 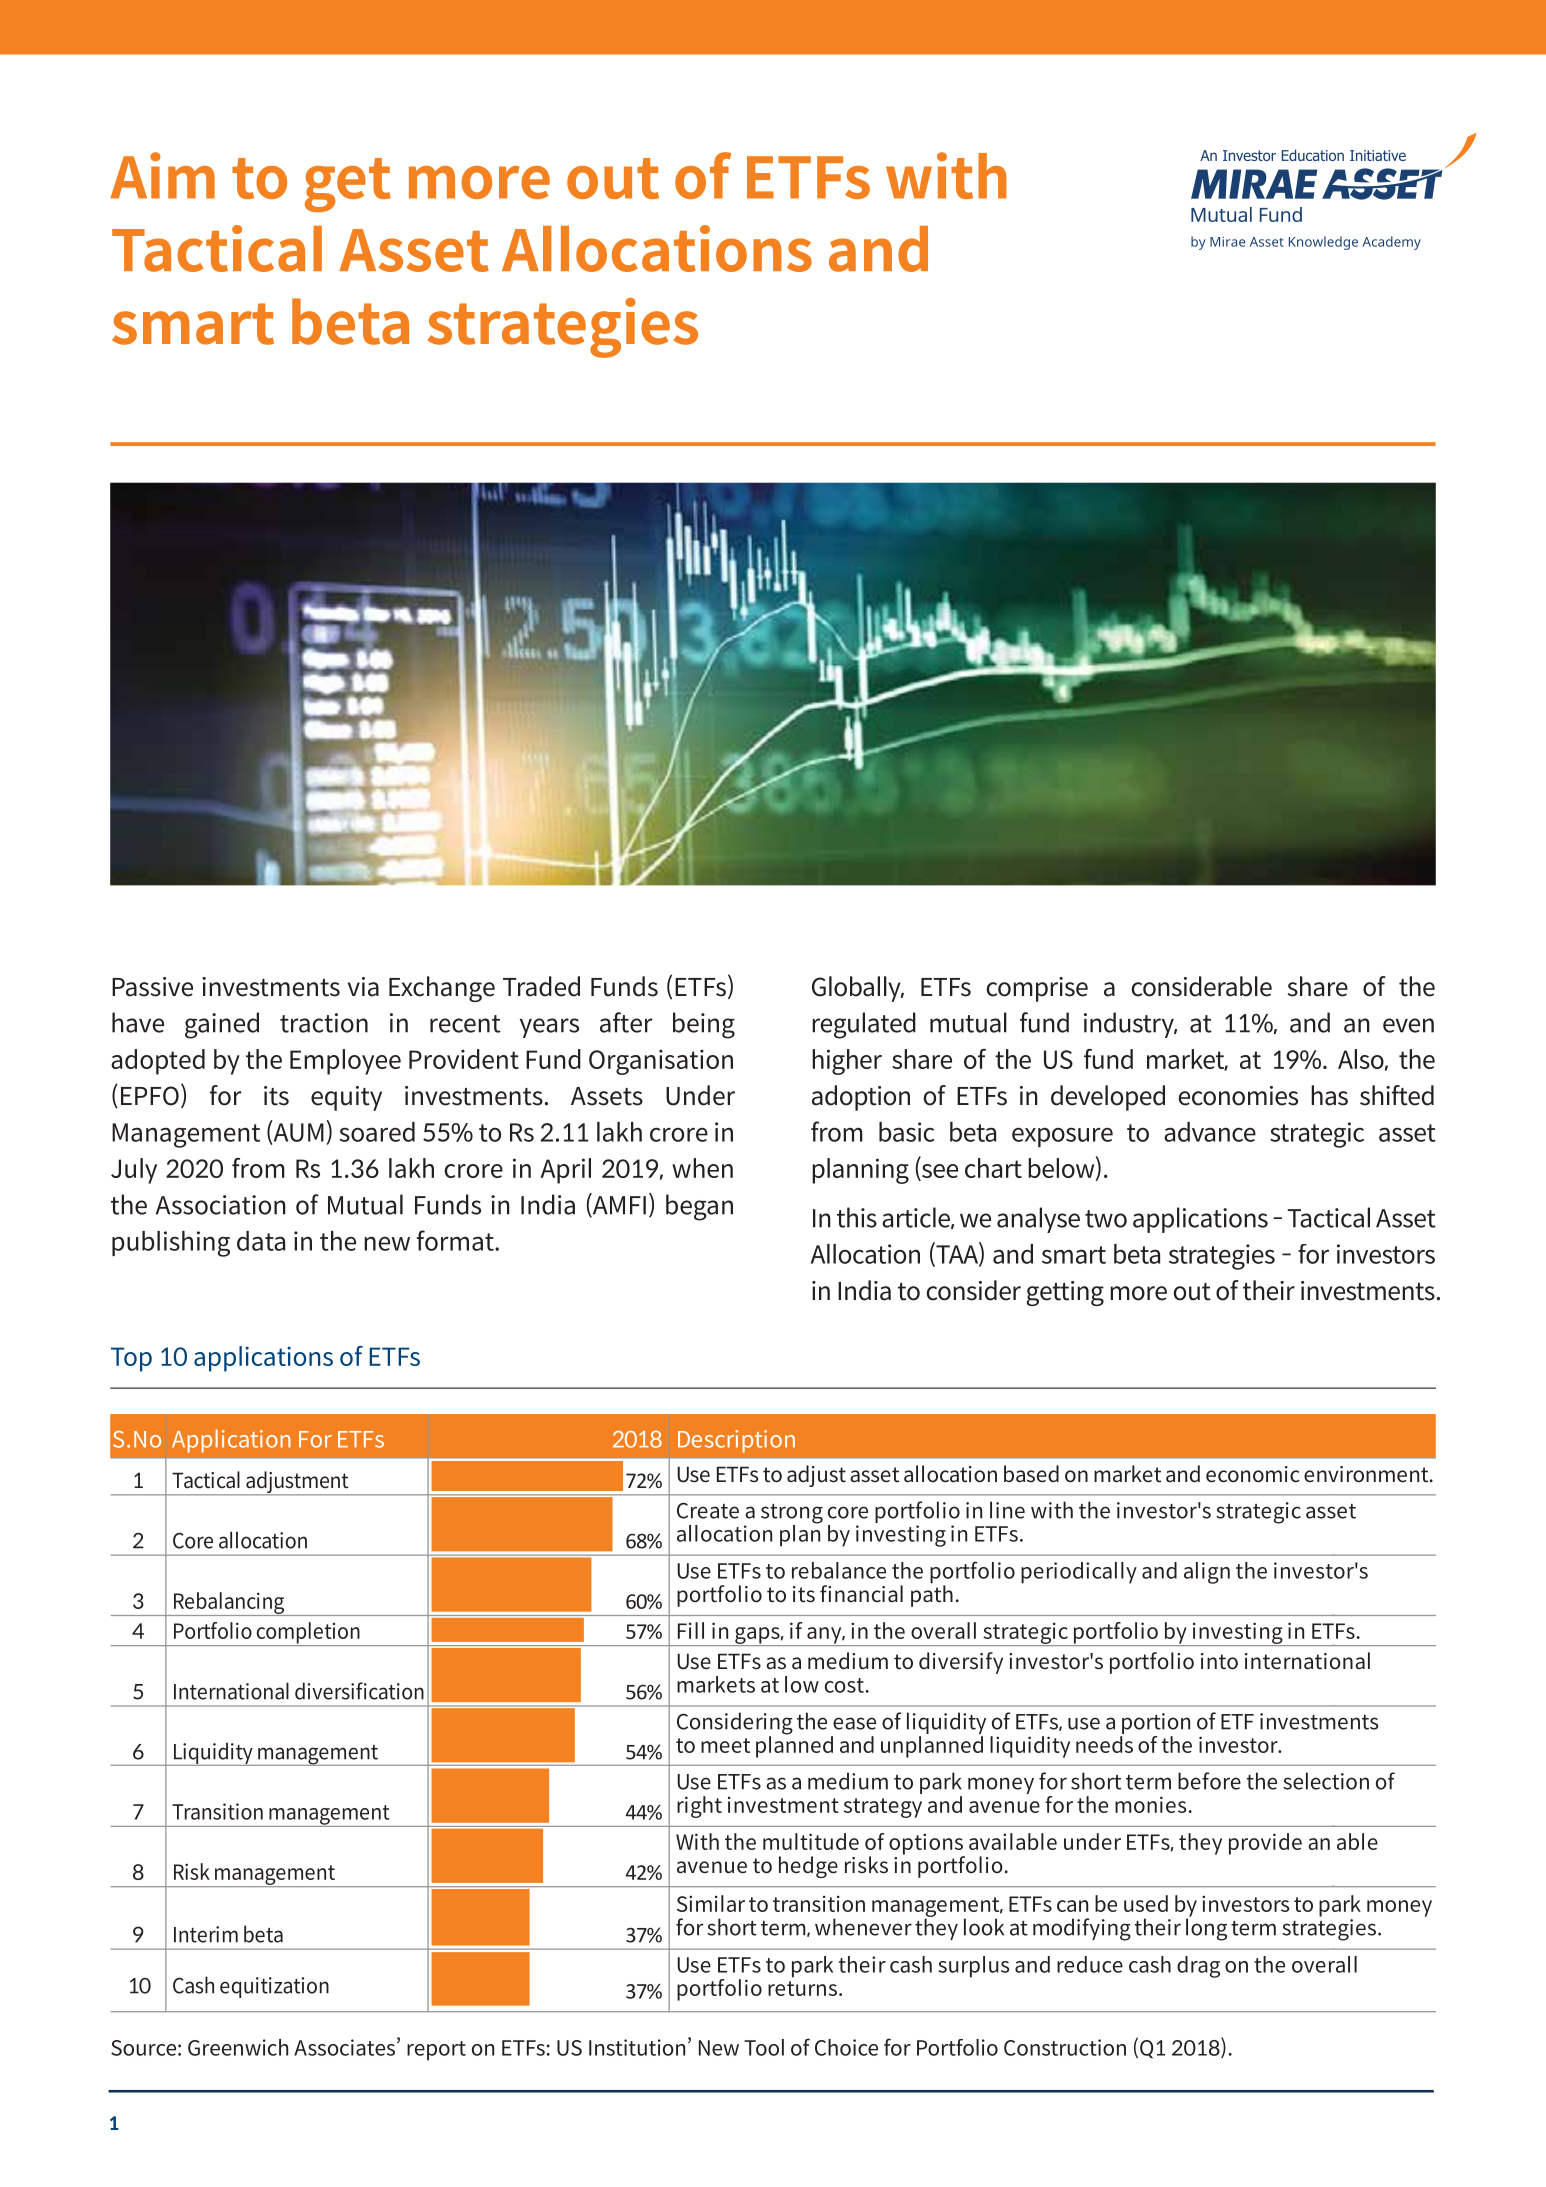 What do you see at coordinates (1207, 1573) in the document?
I see `align` at bounding box center [1207, 1573].
